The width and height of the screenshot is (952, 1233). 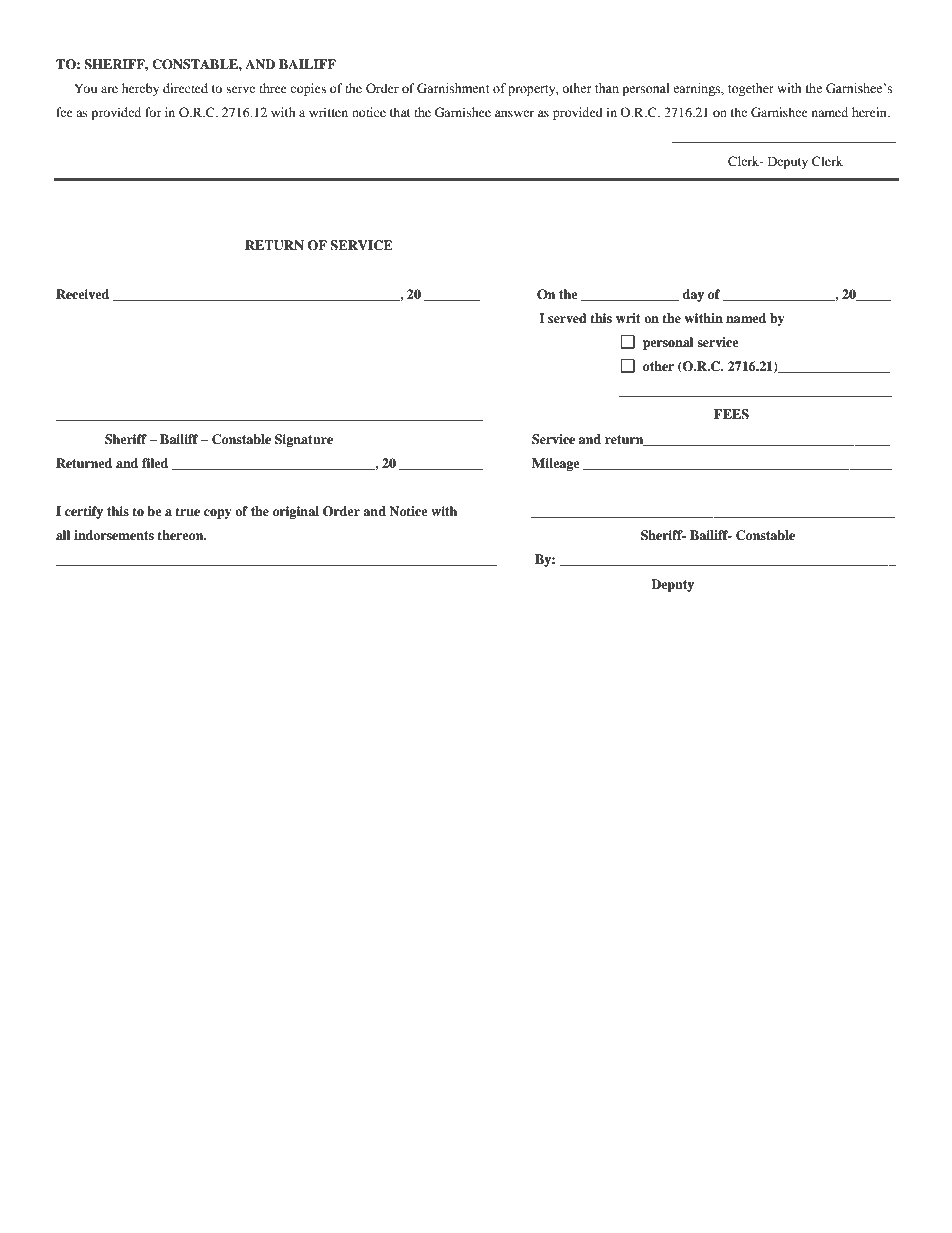 What do you see at coordinates (693, 295) in the screenshot?
I see `day` at bounding box center [693, 295].
